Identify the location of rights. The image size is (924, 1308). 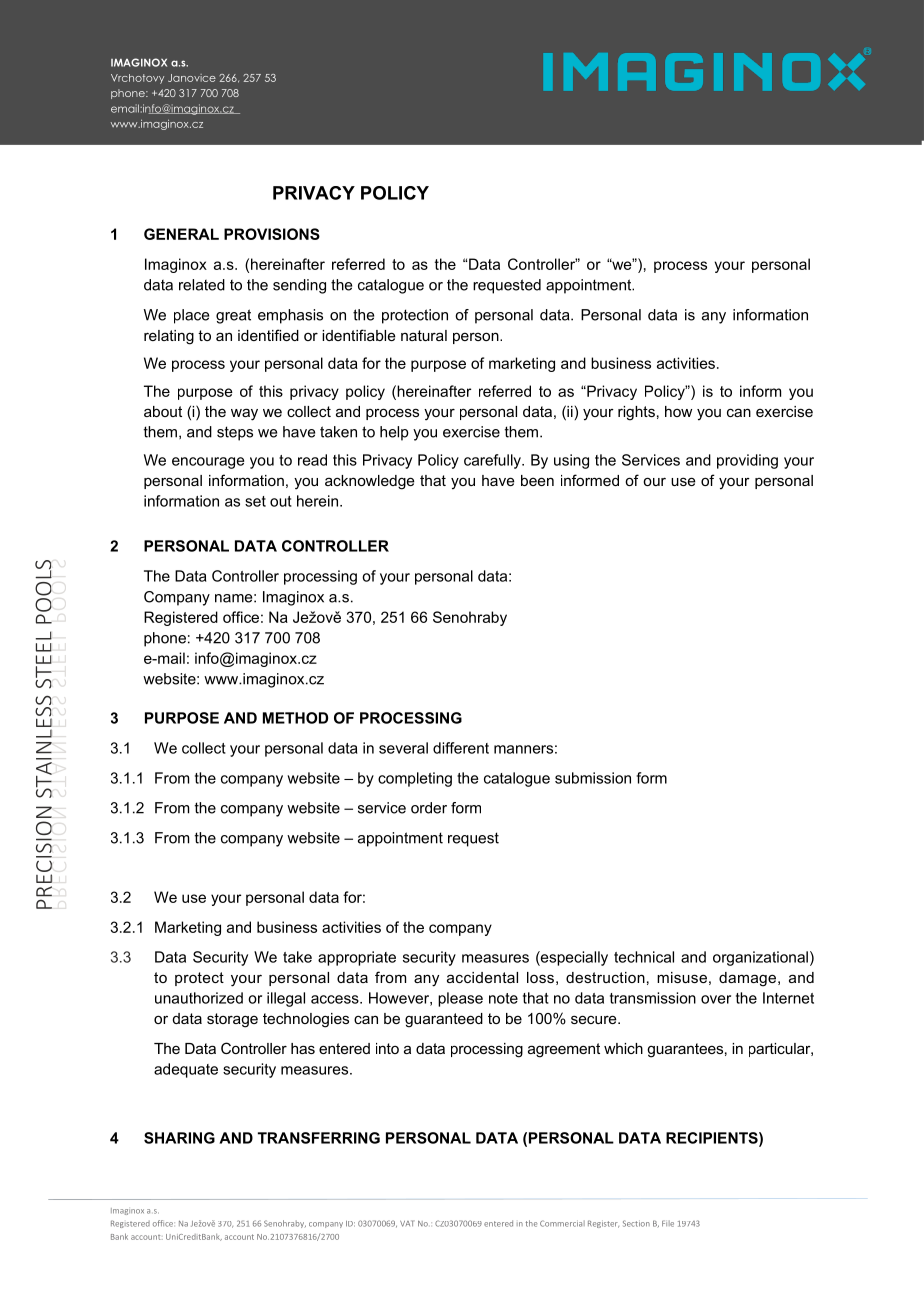
(636, 413).
